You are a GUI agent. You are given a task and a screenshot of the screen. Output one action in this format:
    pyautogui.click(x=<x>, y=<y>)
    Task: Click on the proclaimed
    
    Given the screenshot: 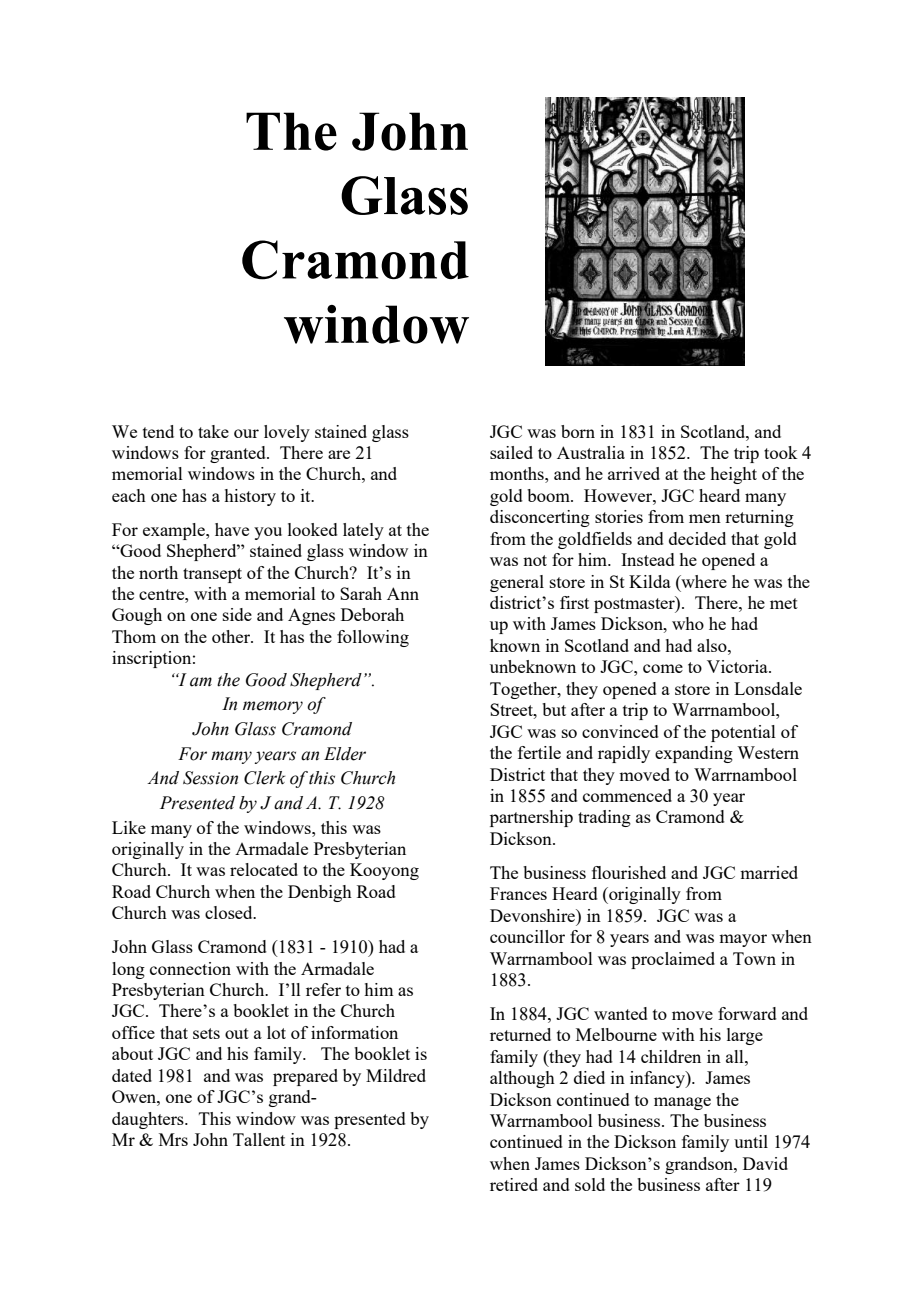 What is the action you would take?
    pyautogui.click(x=673, y=960)
